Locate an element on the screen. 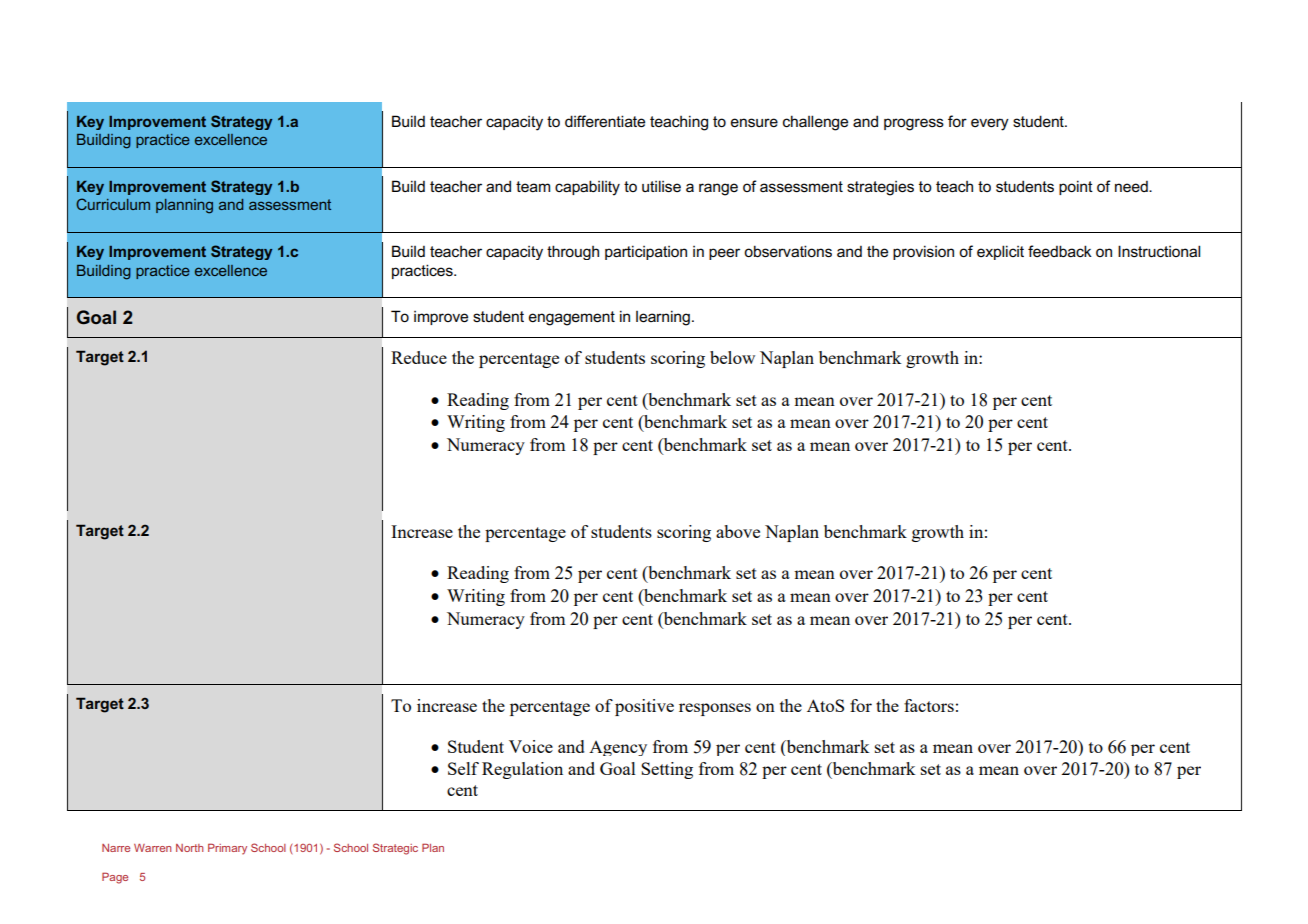  Primary is located at coordinates (227, 849).
